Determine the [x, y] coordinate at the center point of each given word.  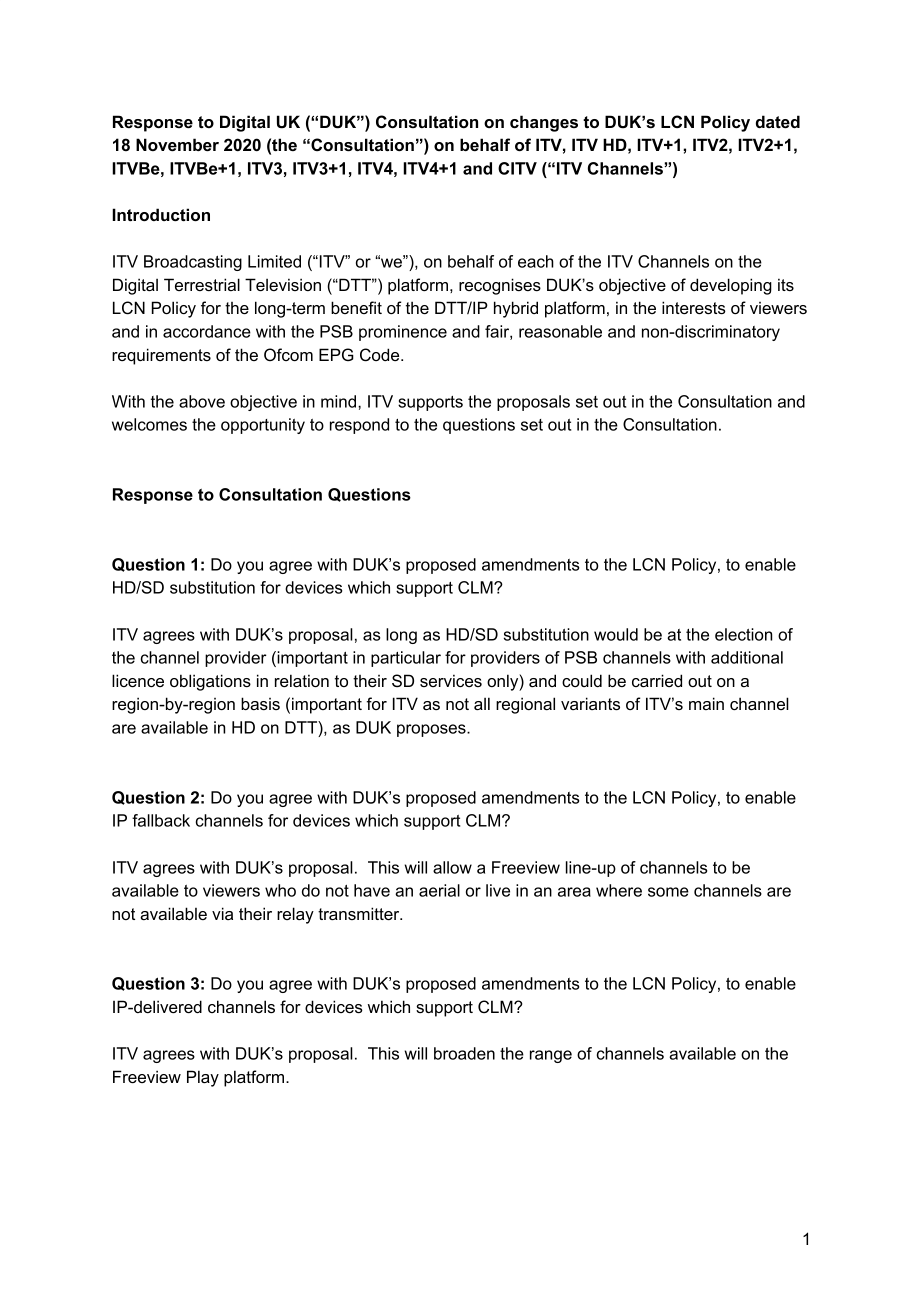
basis [260, 703]
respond [359, 426]
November [177, 144]
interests [694, 307]
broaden [464, 1053]
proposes [432, 730]
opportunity [263, 426]
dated [778, 121]
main [706, 703]
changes [544, 123]
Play [203, 1078]
